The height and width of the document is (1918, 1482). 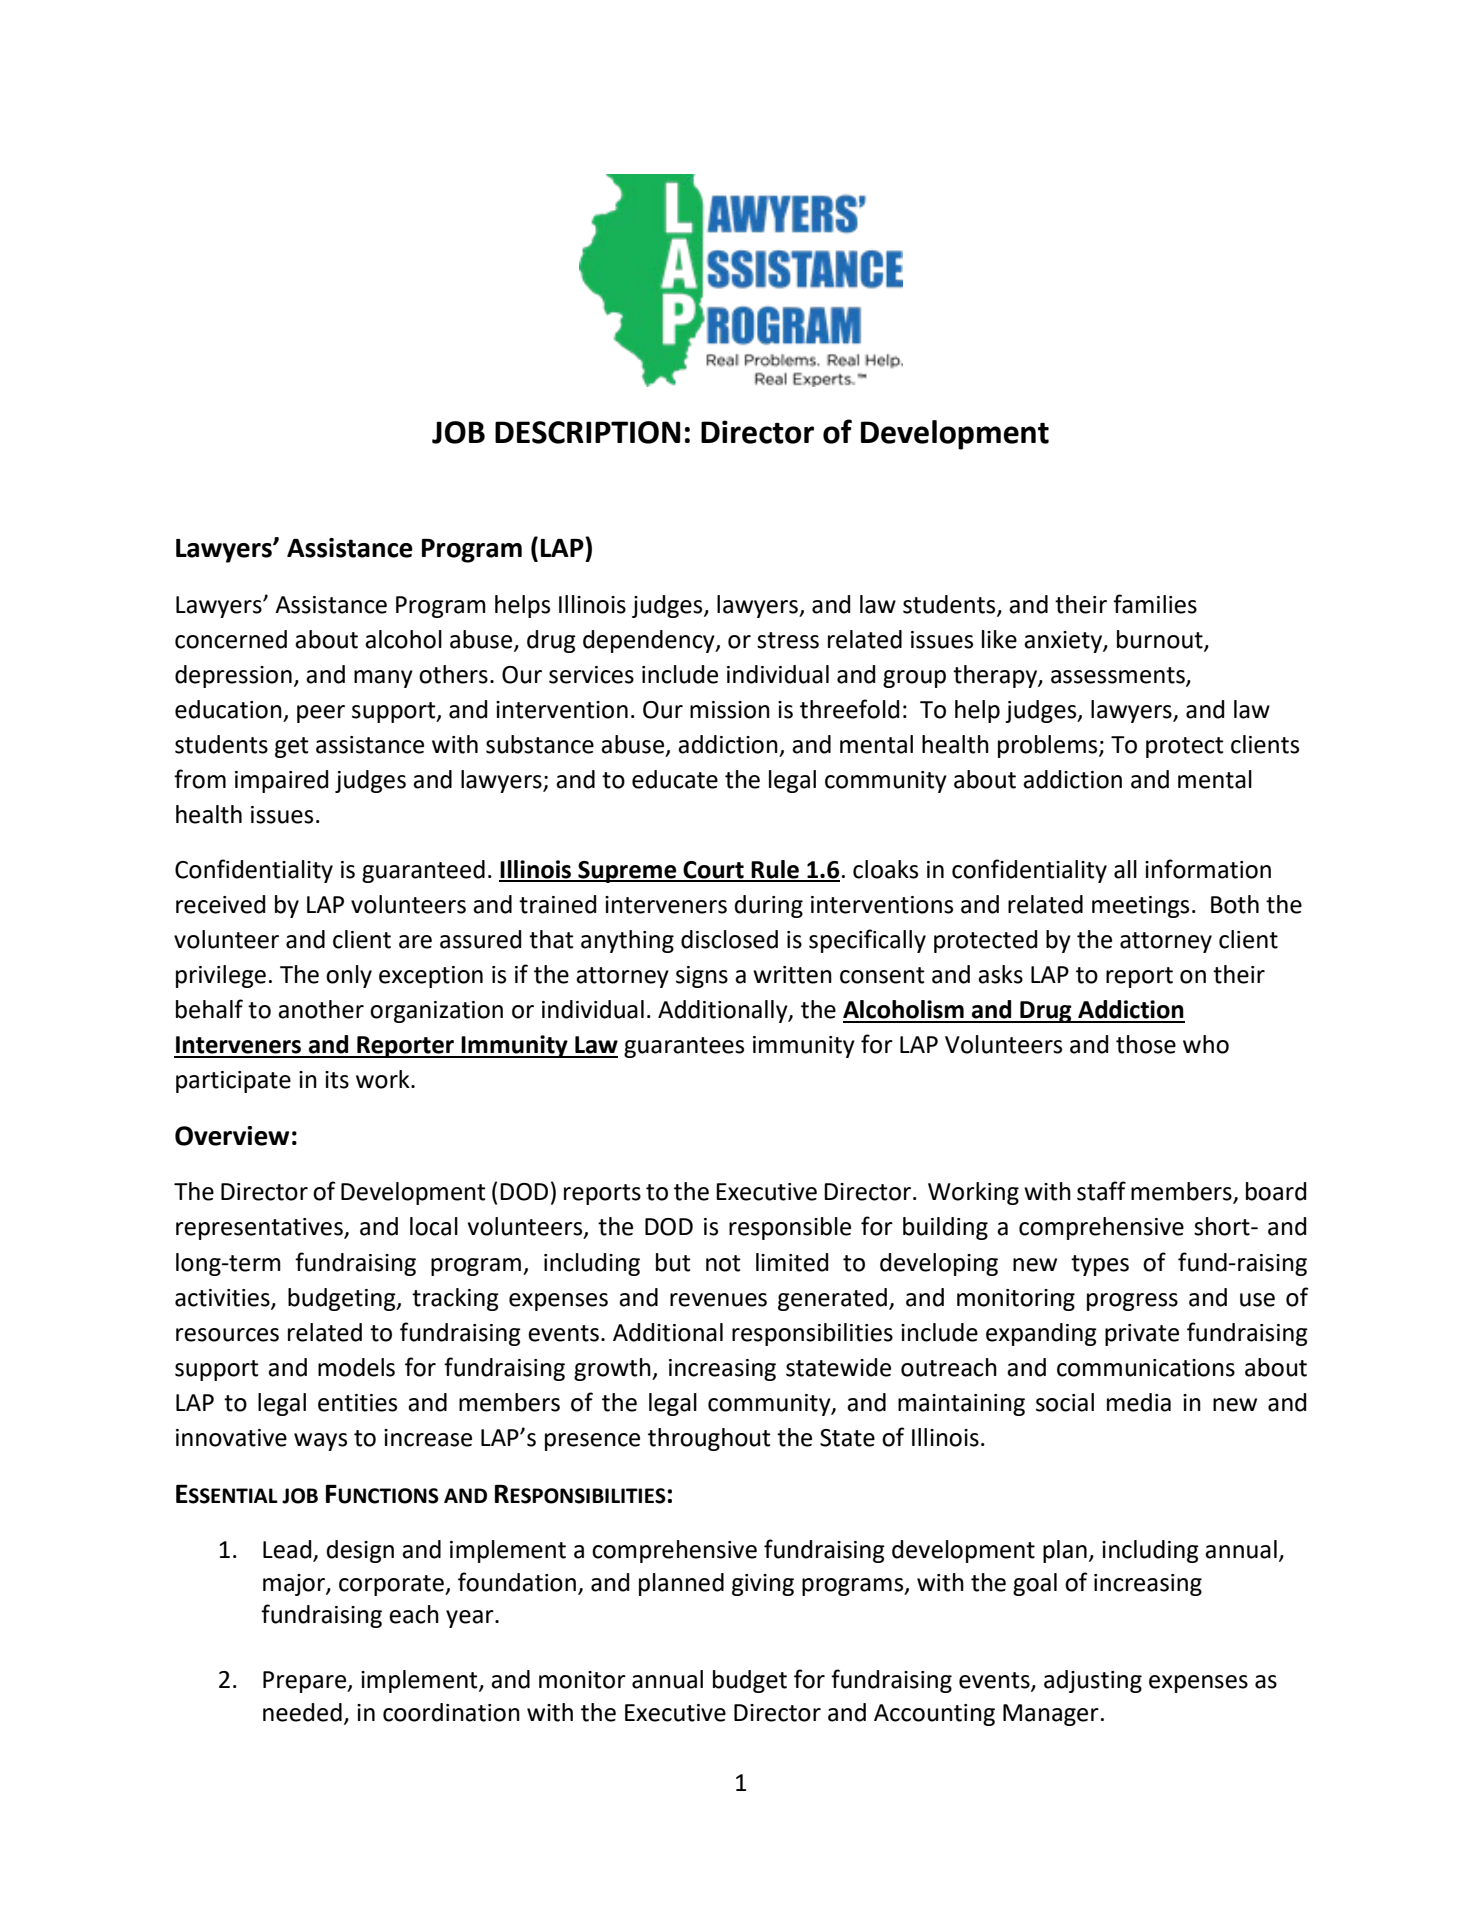 I want to click on Prepare, so click(x=306, y=1682).
